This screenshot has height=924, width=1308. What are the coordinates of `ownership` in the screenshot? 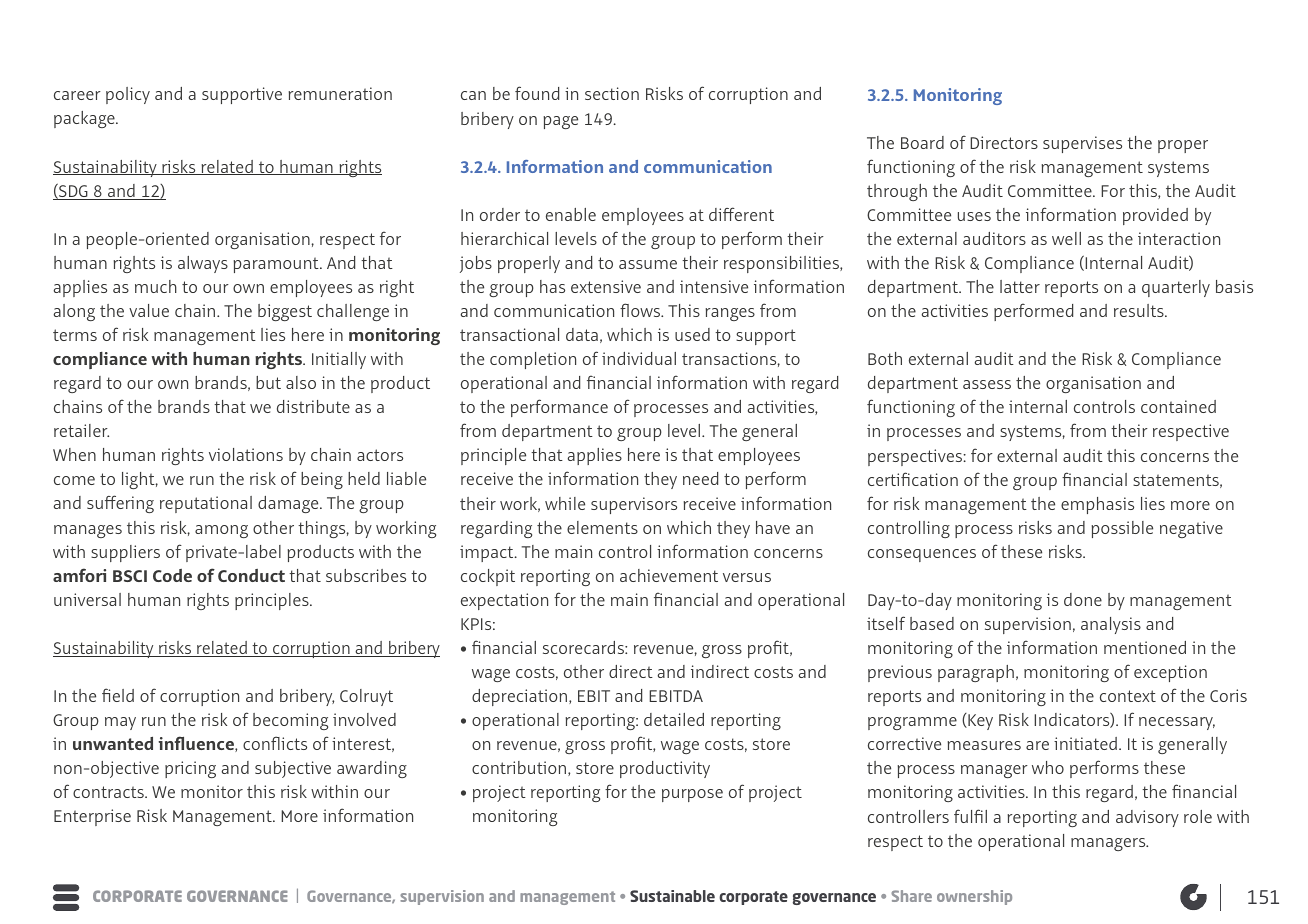 It's located at (974, 897).
